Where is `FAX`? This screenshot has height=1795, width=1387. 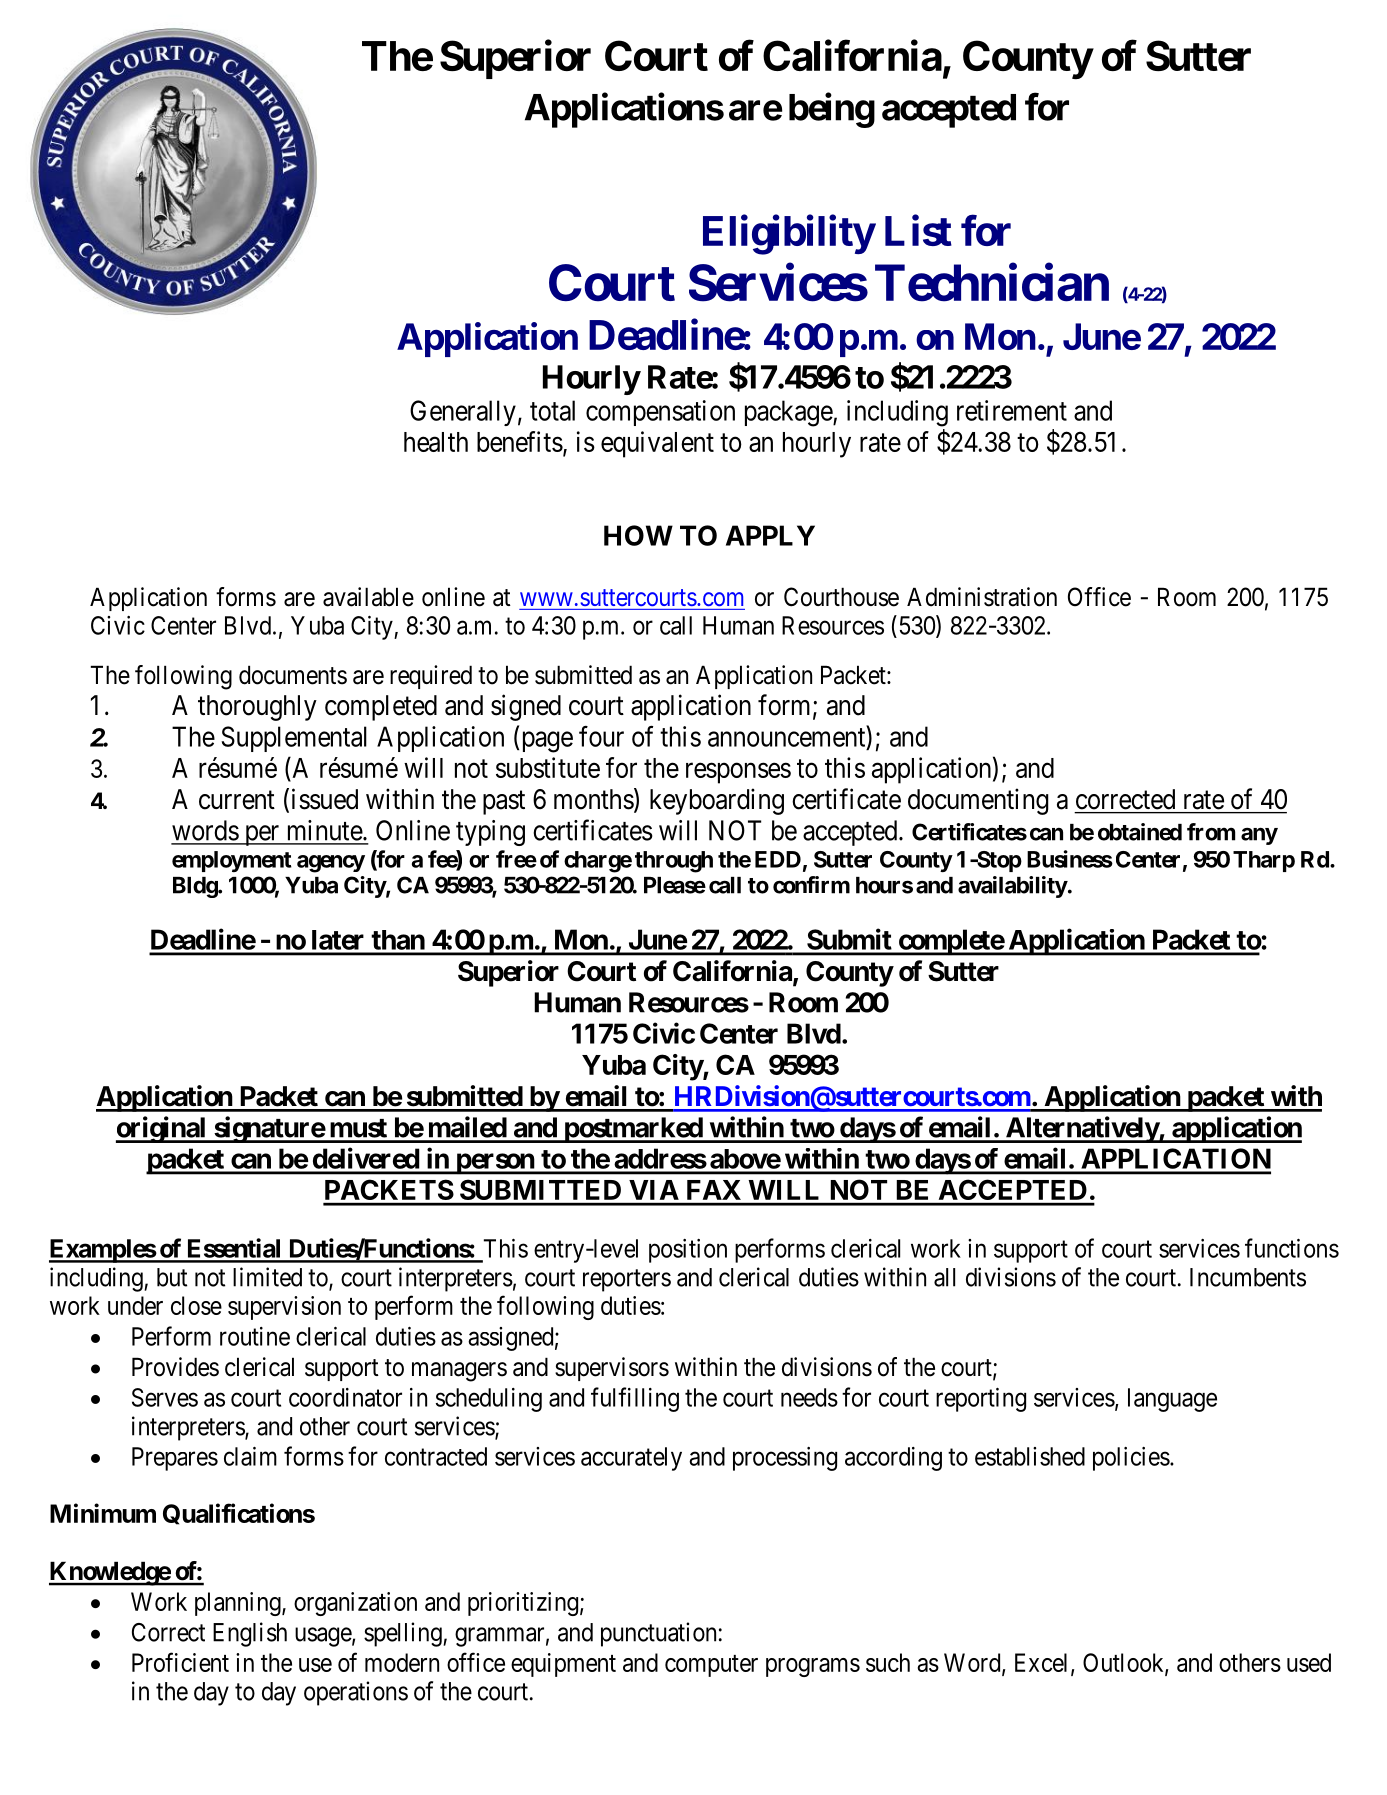
FAX is located at coordinates (714, 1190).
